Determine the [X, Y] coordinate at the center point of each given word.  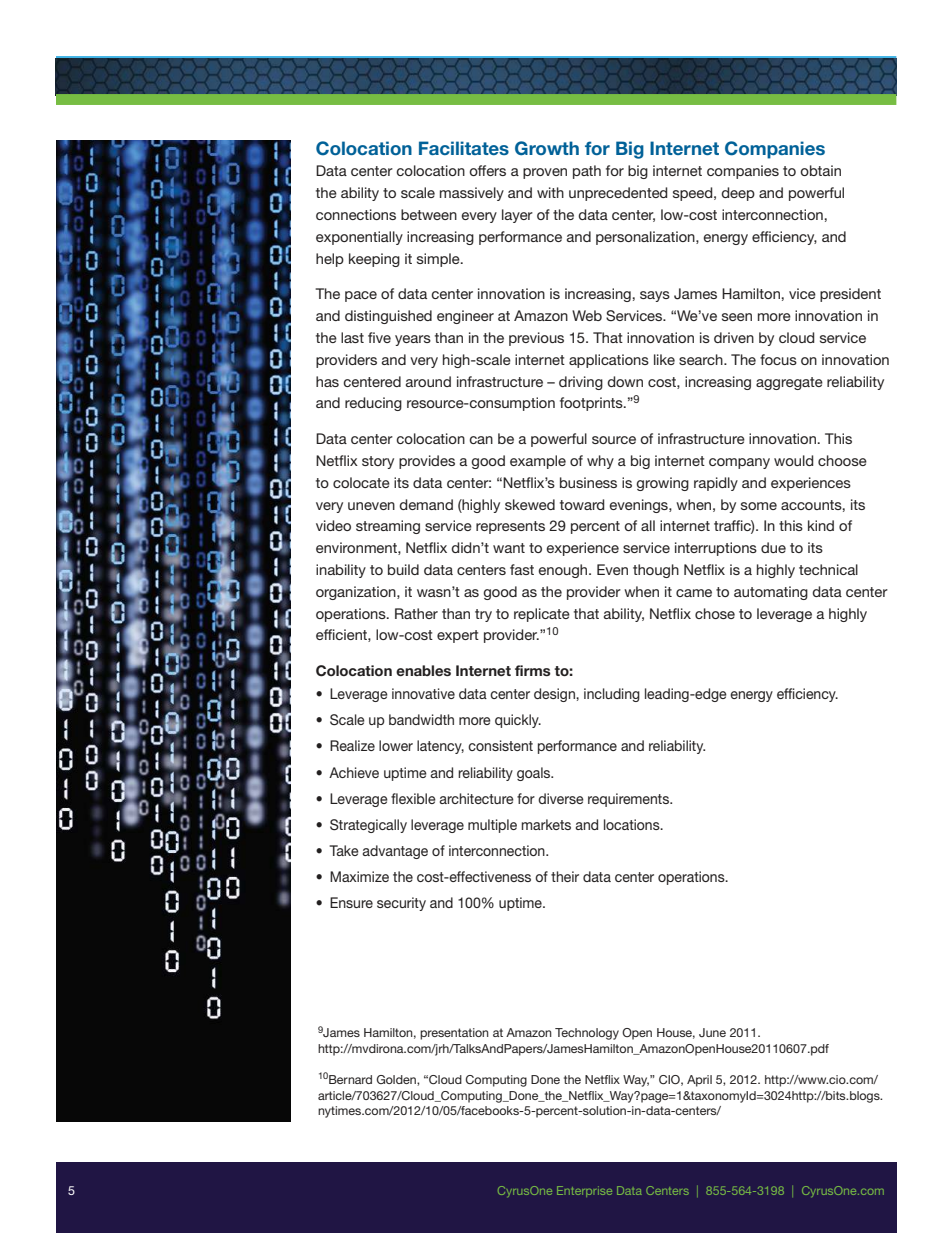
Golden [397, 1080]
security [401, 904]
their [565, 876]
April [699, 1081]
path [587, 172]
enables [423, 670]
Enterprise [584, 1191]
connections [356, 214]
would [794, 460]
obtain [820, 170]
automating [771, 593]
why [600, 462]
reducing [373, 404]
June [712, 1032]
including [612, 695]
